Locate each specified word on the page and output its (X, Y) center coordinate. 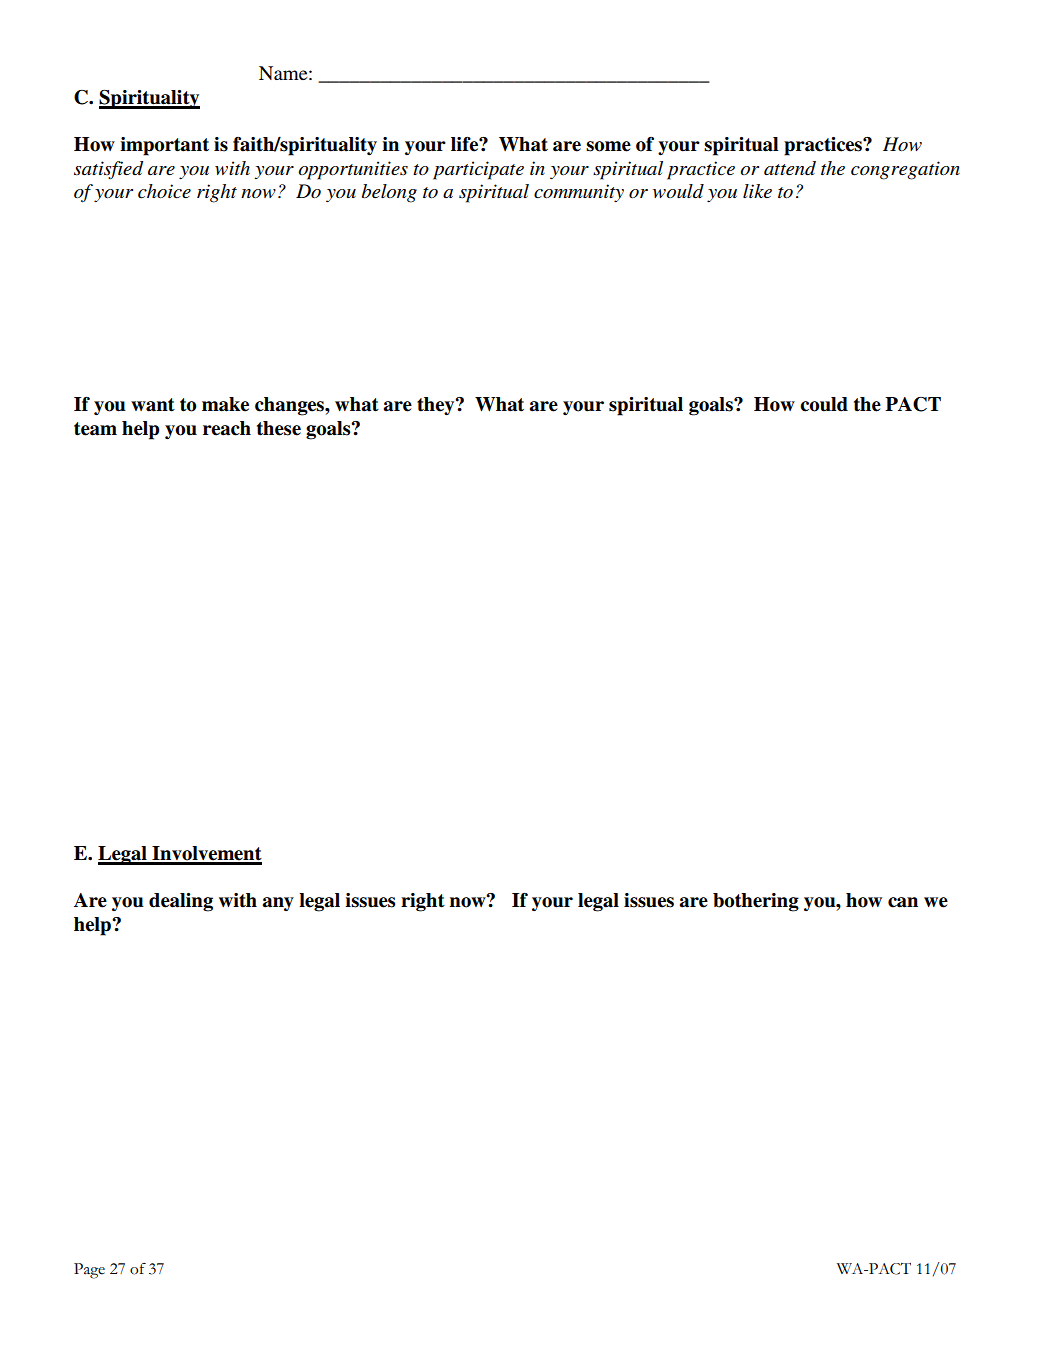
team (95, 429)
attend (790, 168)
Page (89, 1271)
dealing (181, 902)
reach (227, 428)
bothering (756, 902)
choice (164, 191)
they (437, 406)
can (903, 902)
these (279, 428)
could (824, 404)
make (225, 404)
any (278, 904)
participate (478, 170)
